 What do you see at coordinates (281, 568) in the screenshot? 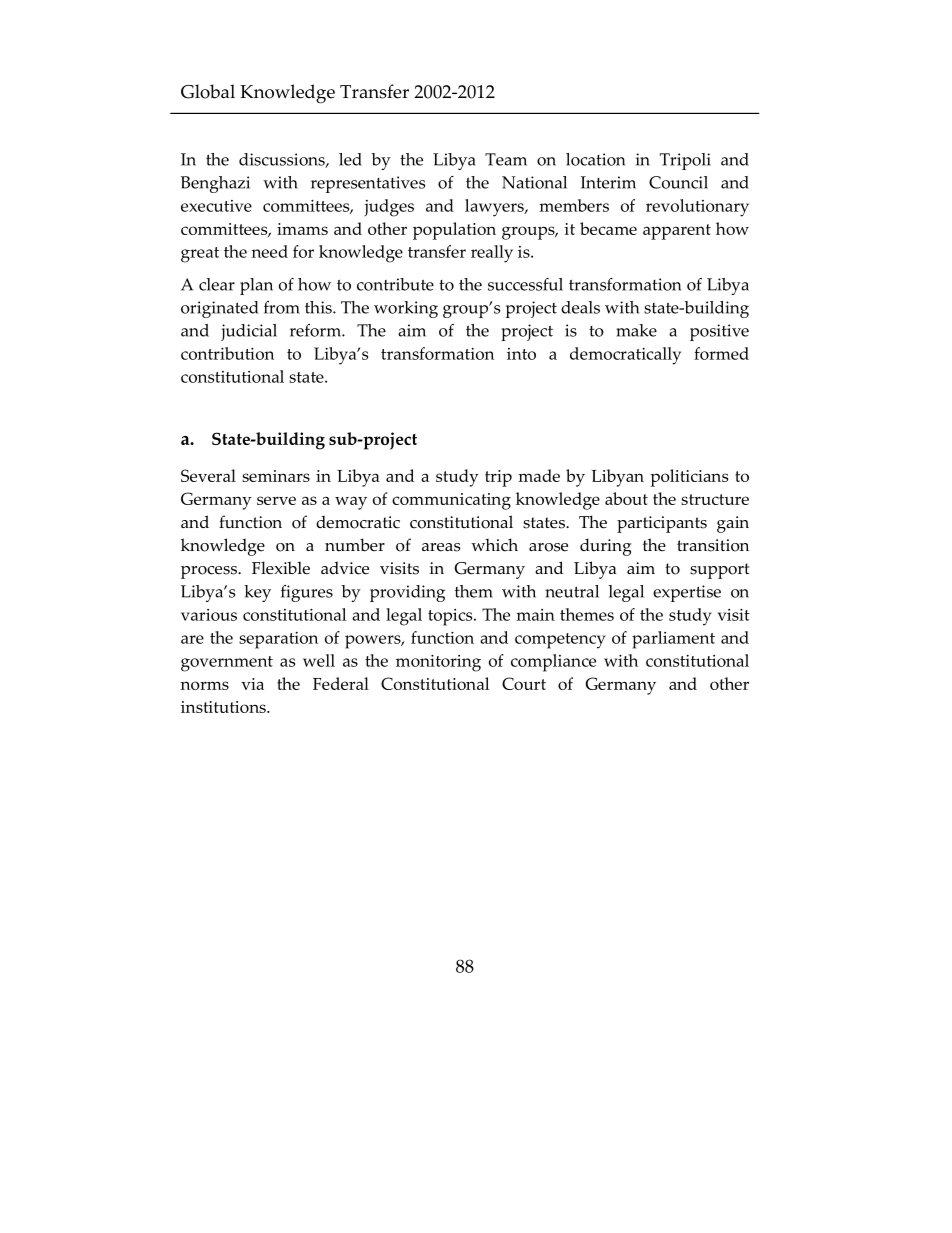
I see `Flexible` at bounding box center [281, 568].
